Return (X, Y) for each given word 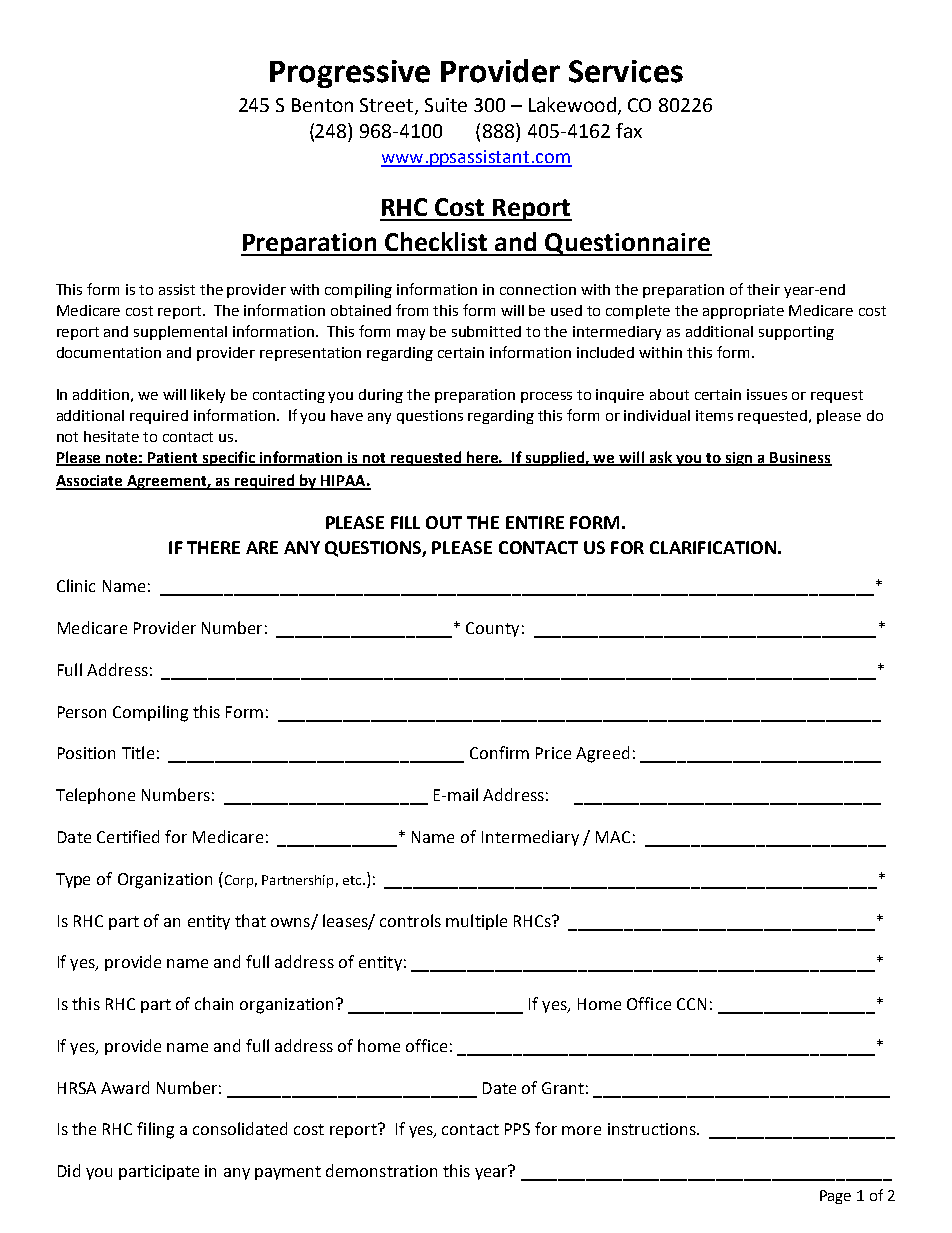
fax (629, 130)
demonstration (381, 1170)
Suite (446, 105)
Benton (322, 105)
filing (155, 1130)
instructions (653, 1129)
